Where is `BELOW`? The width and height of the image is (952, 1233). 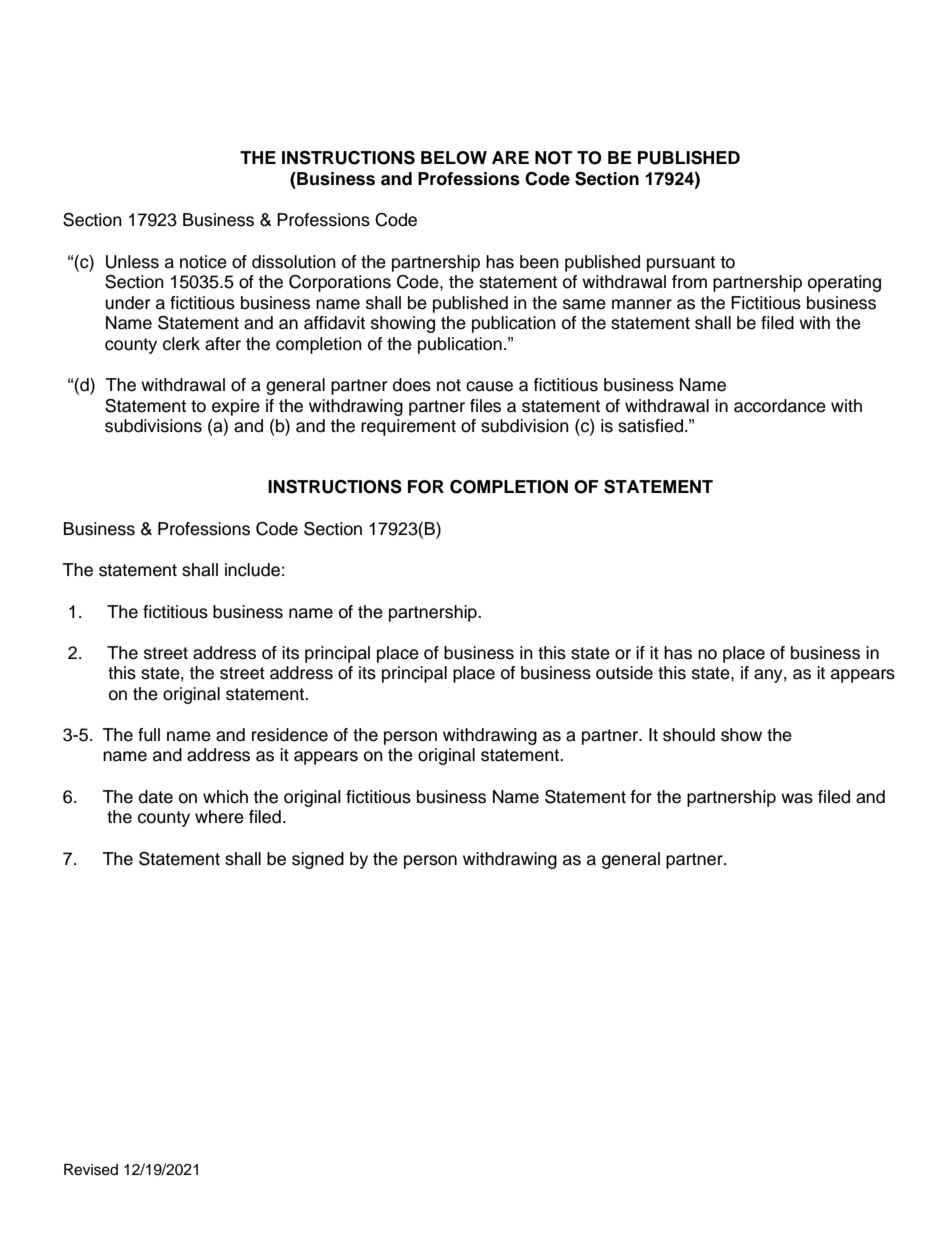 BELOW is located at coordinates (454, 158).
